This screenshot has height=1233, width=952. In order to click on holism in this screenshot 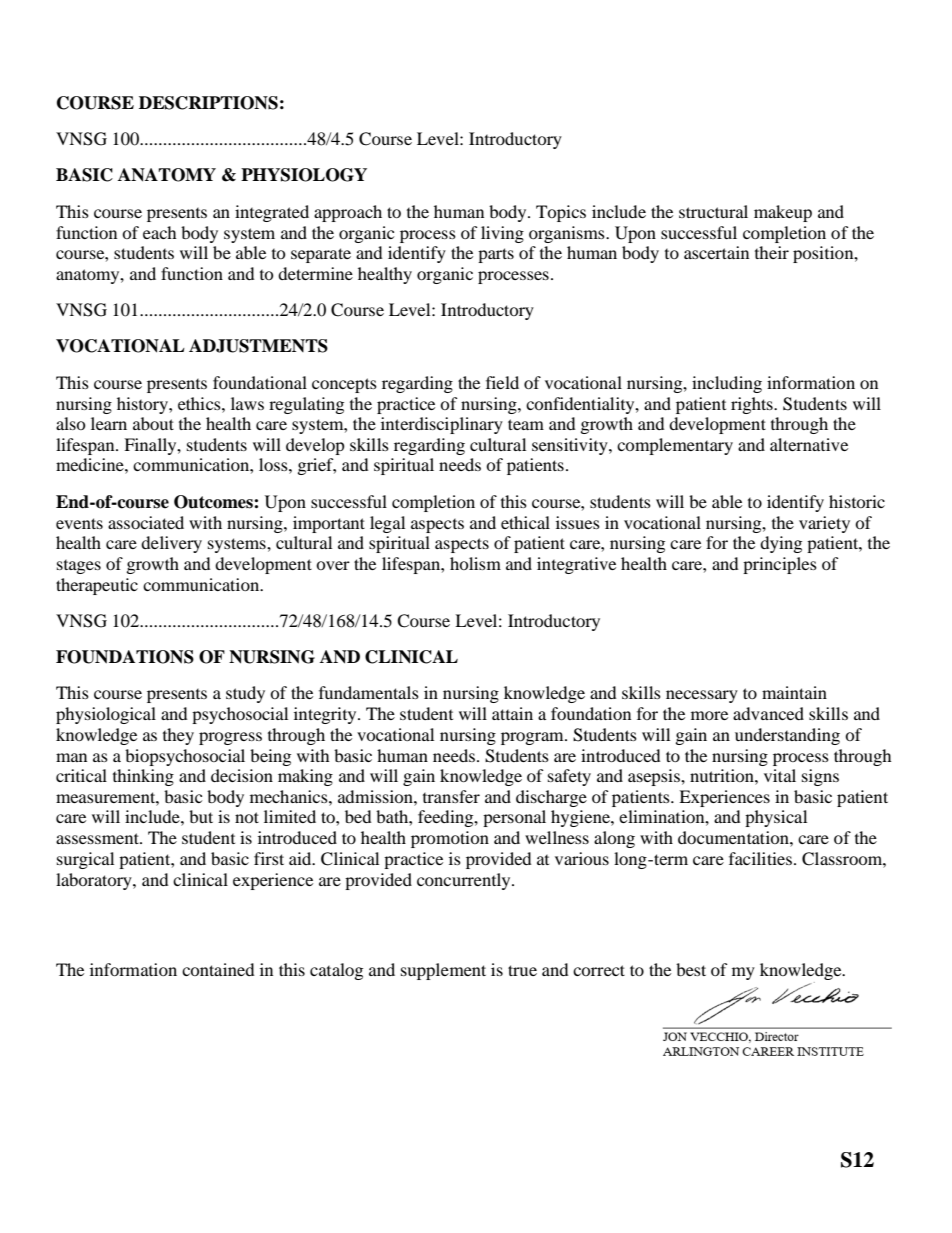, I will do `click(475, 563)`.
